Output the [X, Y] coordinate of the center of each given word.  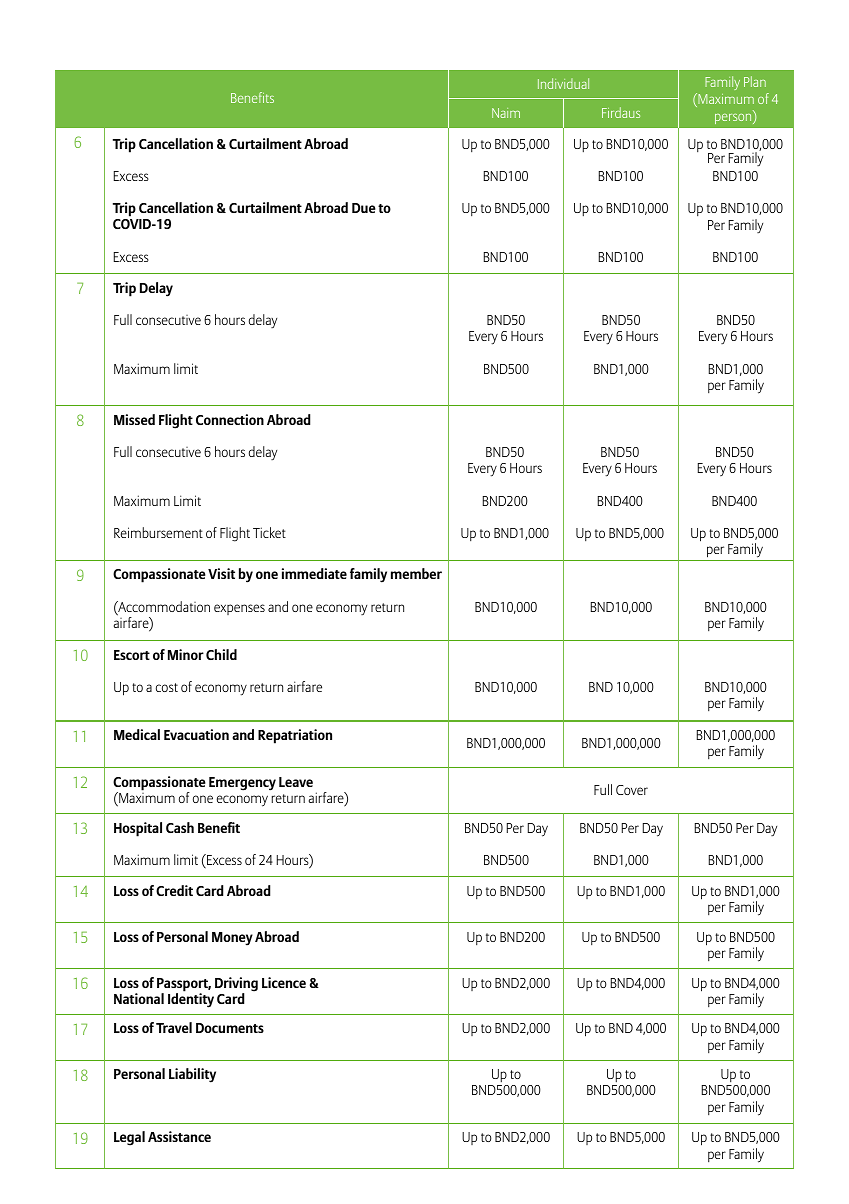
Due [364, 208]
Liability [192, 1075]
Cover [632, 790]
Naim [506, 113]
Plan [755, 81]
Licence [284, 982]
